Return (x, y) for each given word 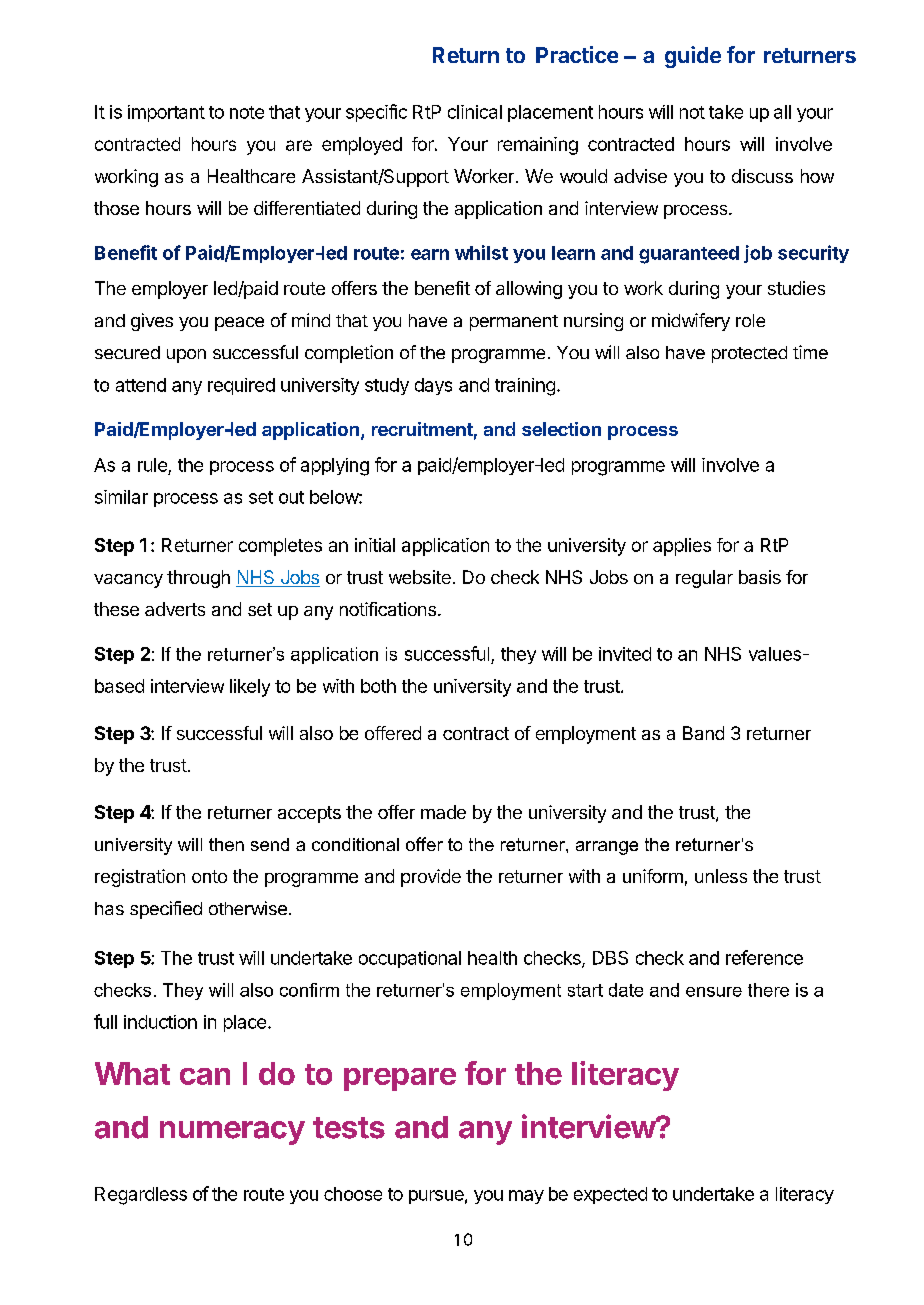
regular (704, 579)
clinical (475, 112)
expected (610, 1195)
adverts (175, 609)
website (420, 577)
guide (693, 57)
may (526, 1197)
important (166, 113)
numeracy (232, 1133)
